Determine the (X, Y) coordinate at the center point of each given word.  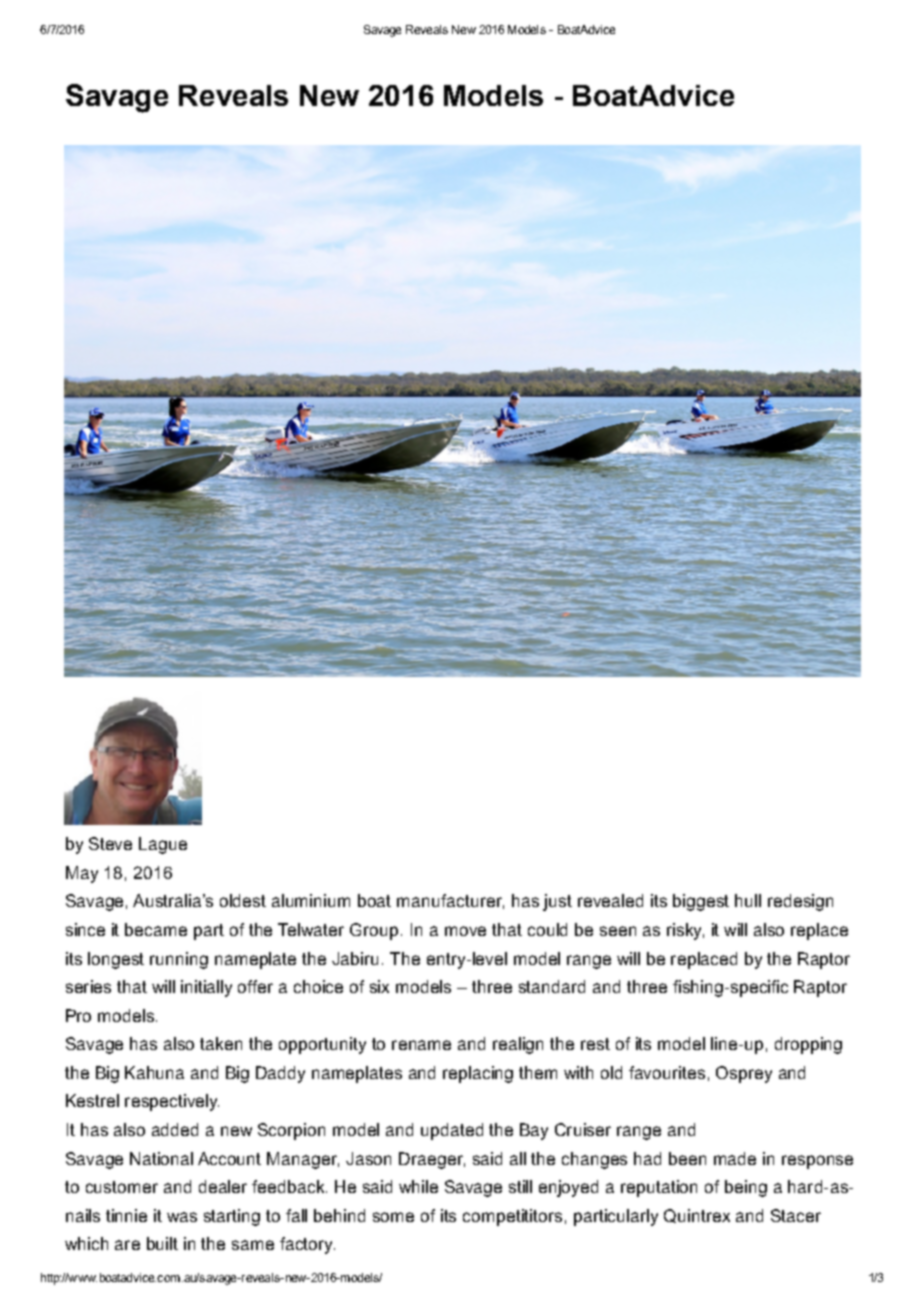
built (162, 1243)
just (557, 902)
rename (421, 1045)
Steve (110, 843)
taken (221, 1043)
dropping (808, 1045)
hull (748, 900)
